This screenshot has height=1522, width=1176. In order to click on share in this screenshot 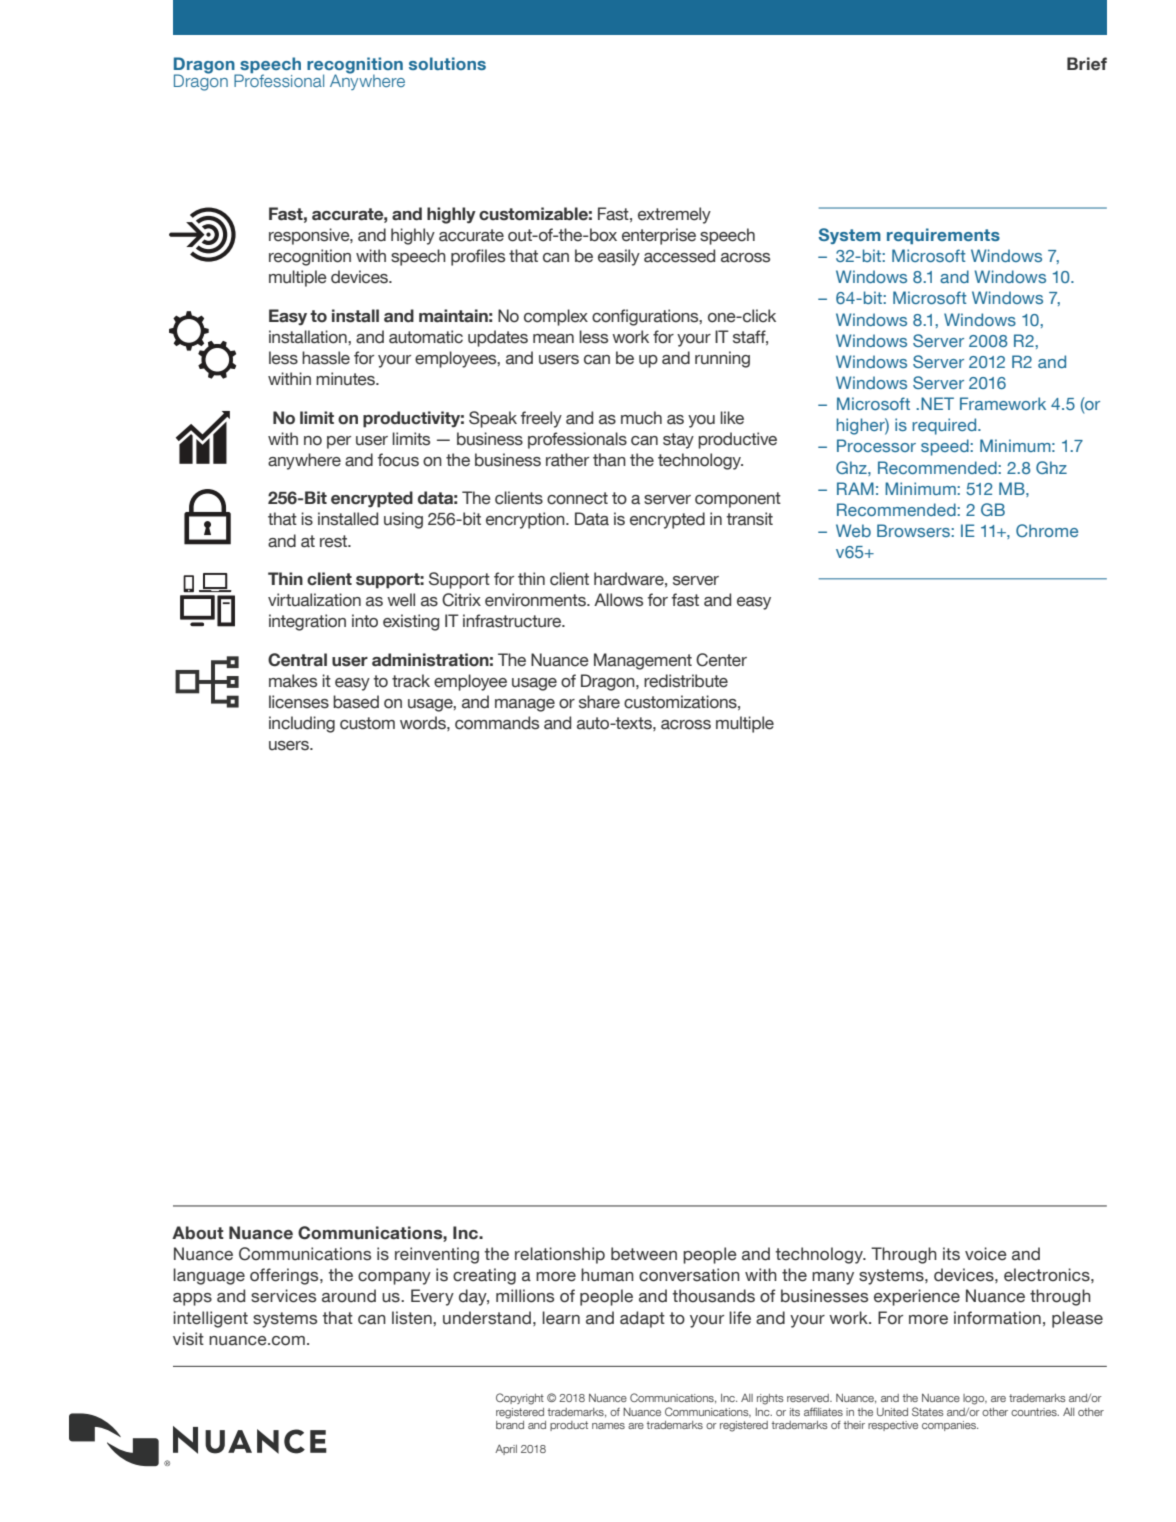, I will do `click(599, 702)`.
